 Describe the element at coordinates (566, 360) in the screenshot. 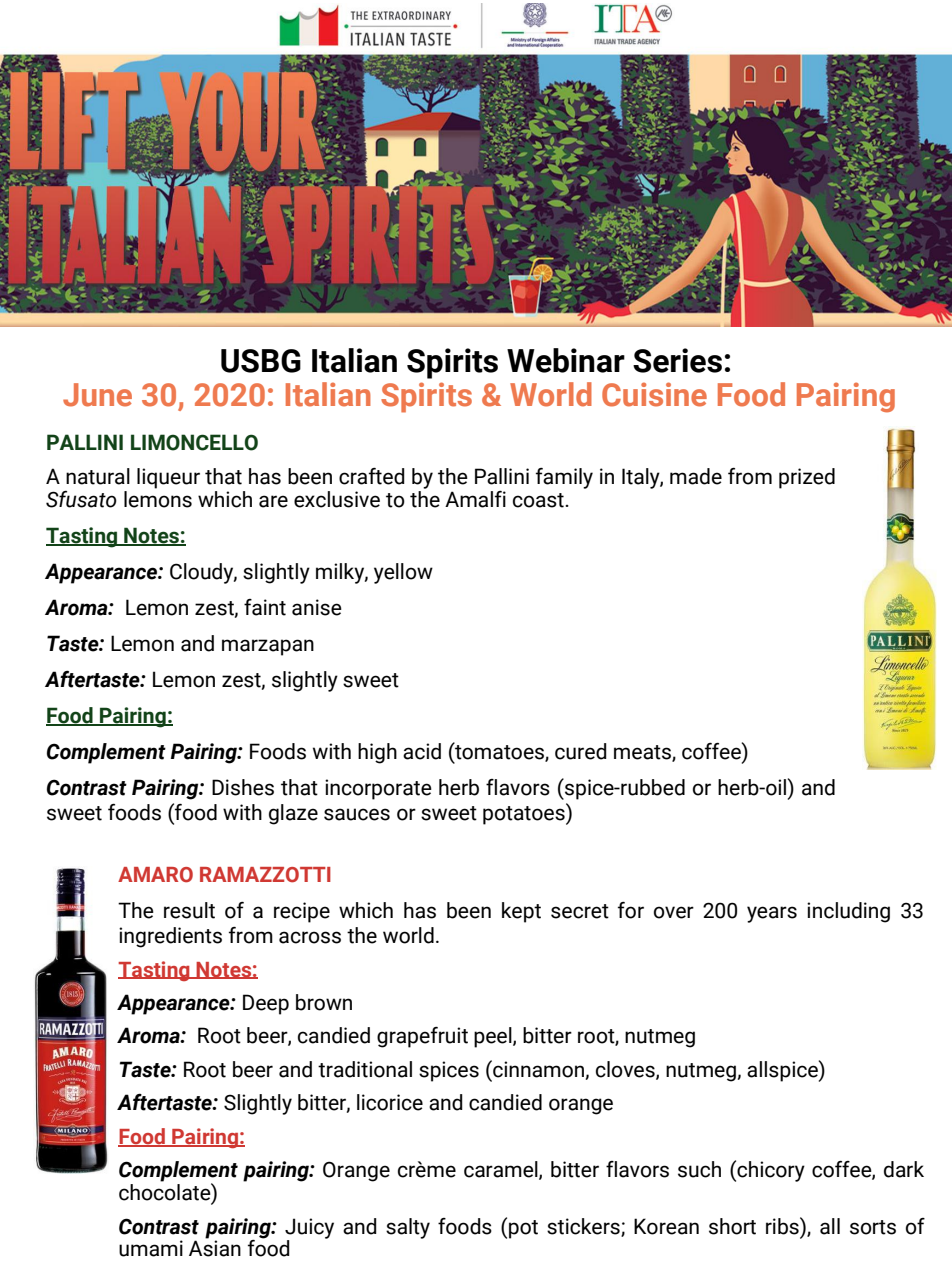

I see `Webinar` at that location.
